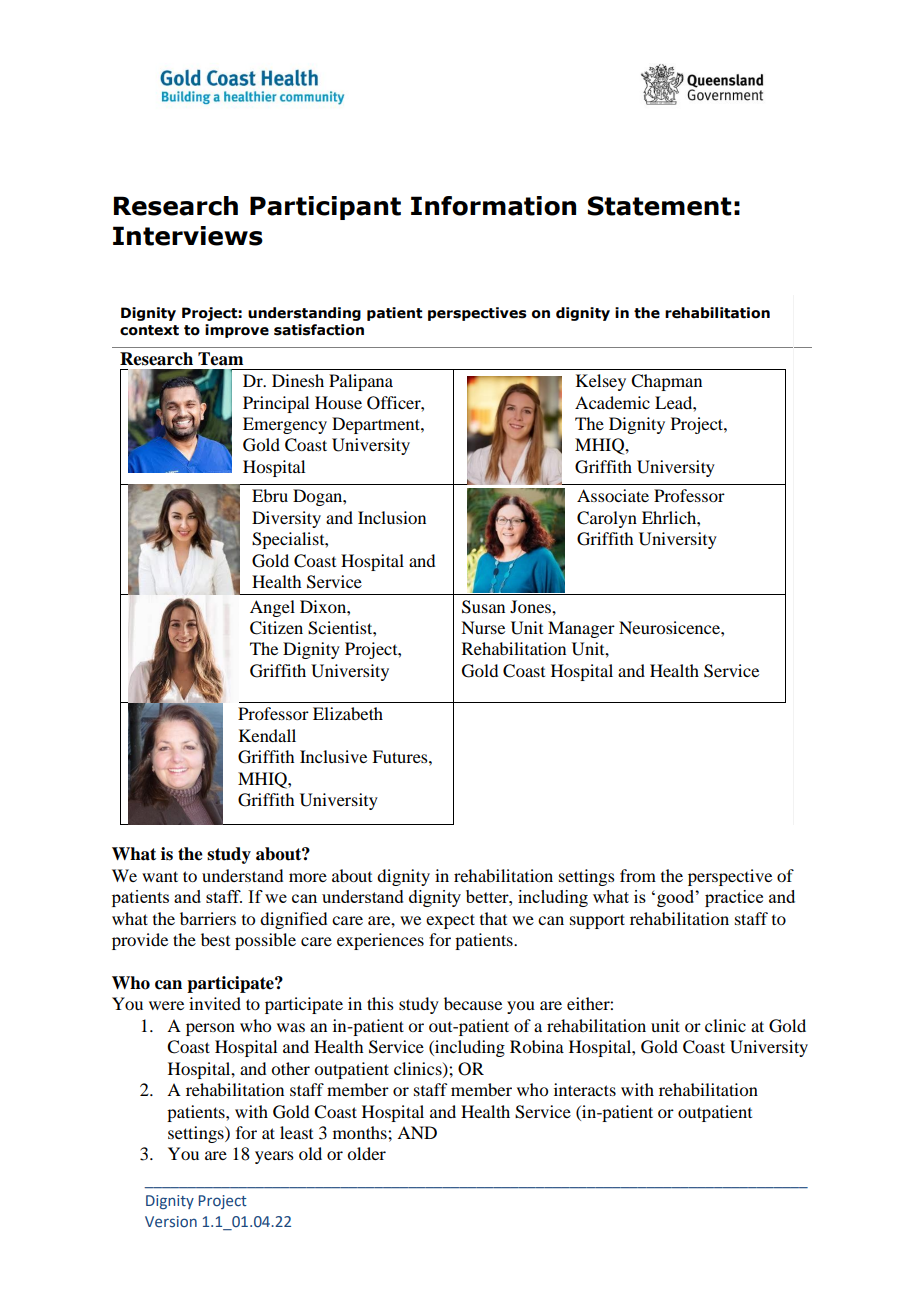 The image size is (924, 1308). What do you see at coordinates (581, 629) in the screenshot?
I see `Manager` at bounding box center [581, 629].
